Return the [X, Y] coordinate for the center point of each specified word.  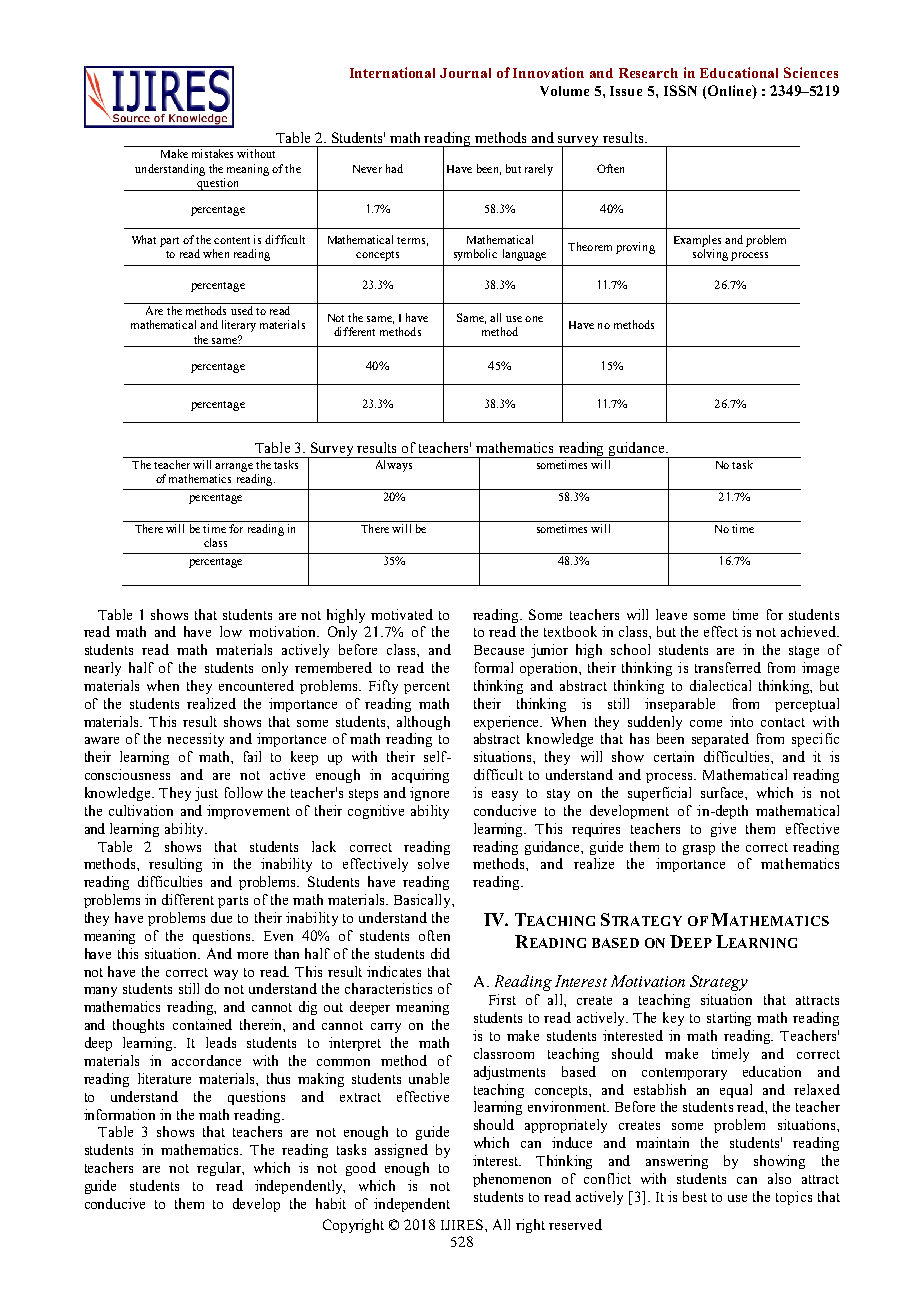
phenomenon [512, 1180]
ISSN [680, 90]
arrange [234, 467]
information [119, 1114]
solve [433, 863]
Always [394, 466]
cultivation [141, 810]
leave [671, 614]
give [723, 830]
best [695, 1196]
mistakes [212, 153]
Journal [465, 73]
